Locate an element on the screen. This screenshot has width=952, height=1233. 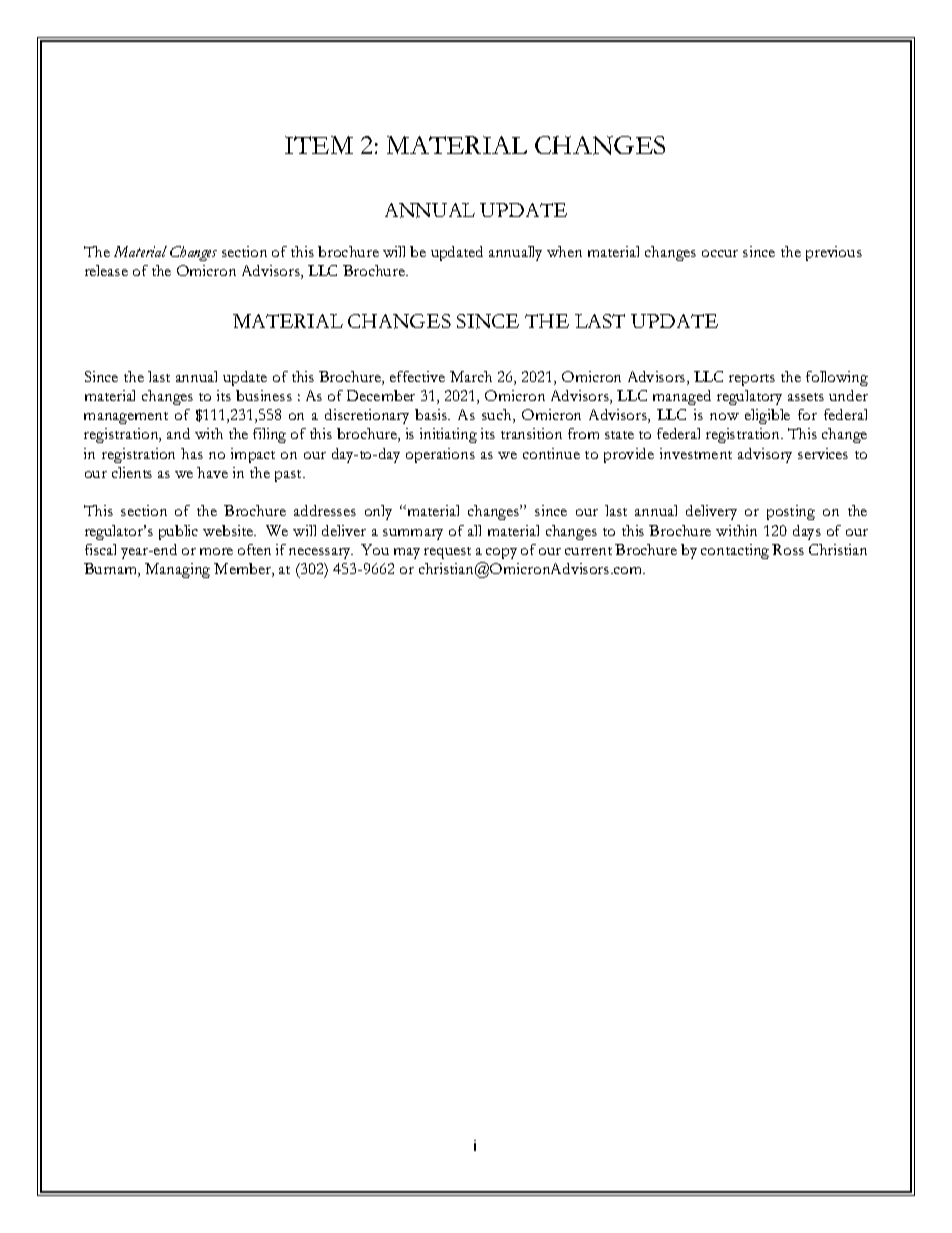
release is located at coordinates (106, 270).
